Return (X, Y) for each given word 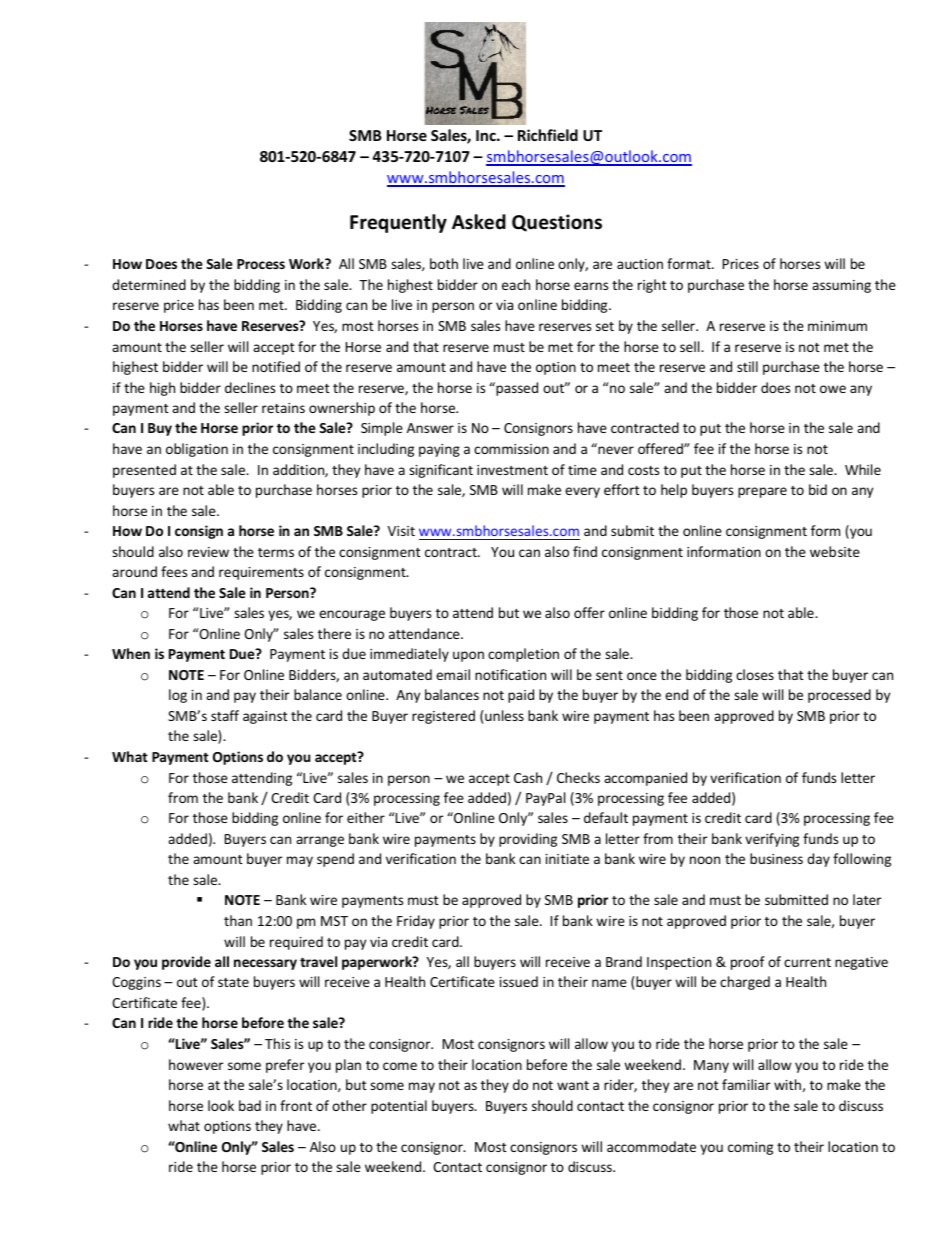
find (585, 551)
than (238, 920)
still (747, 366)
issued (519, 981)
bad (250, 1105)
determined (149, 284)
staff (225, 715)
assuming (841, 286)
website (835, 551)
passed (516, 389)
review (208, 552)
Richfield (548, 135)
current (807, 962)
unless (504, 715)
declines (250, 387)
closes (755, 674)
